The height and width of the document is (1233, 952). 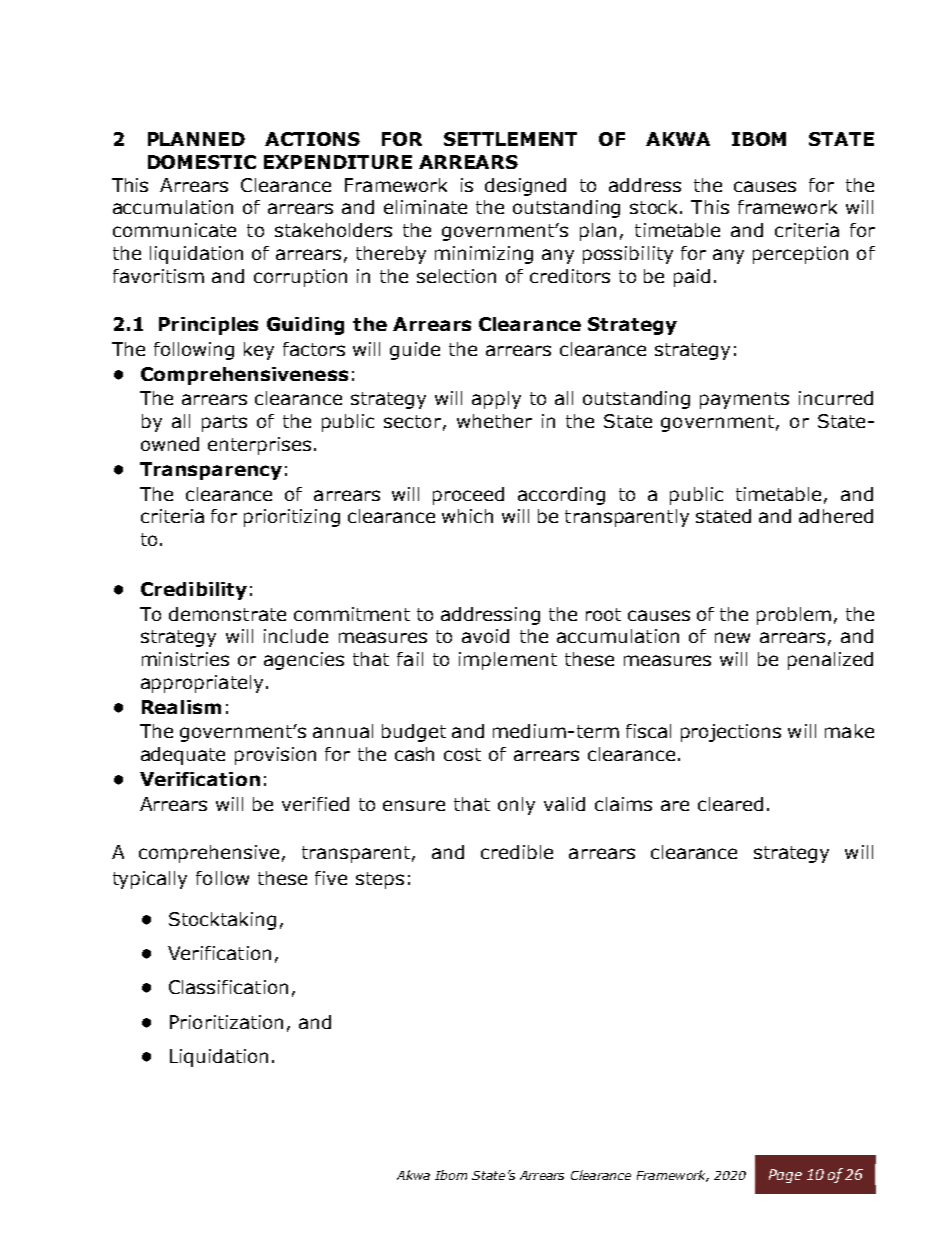 I want to click on Prioritization, so click(x=226, y=1022).
